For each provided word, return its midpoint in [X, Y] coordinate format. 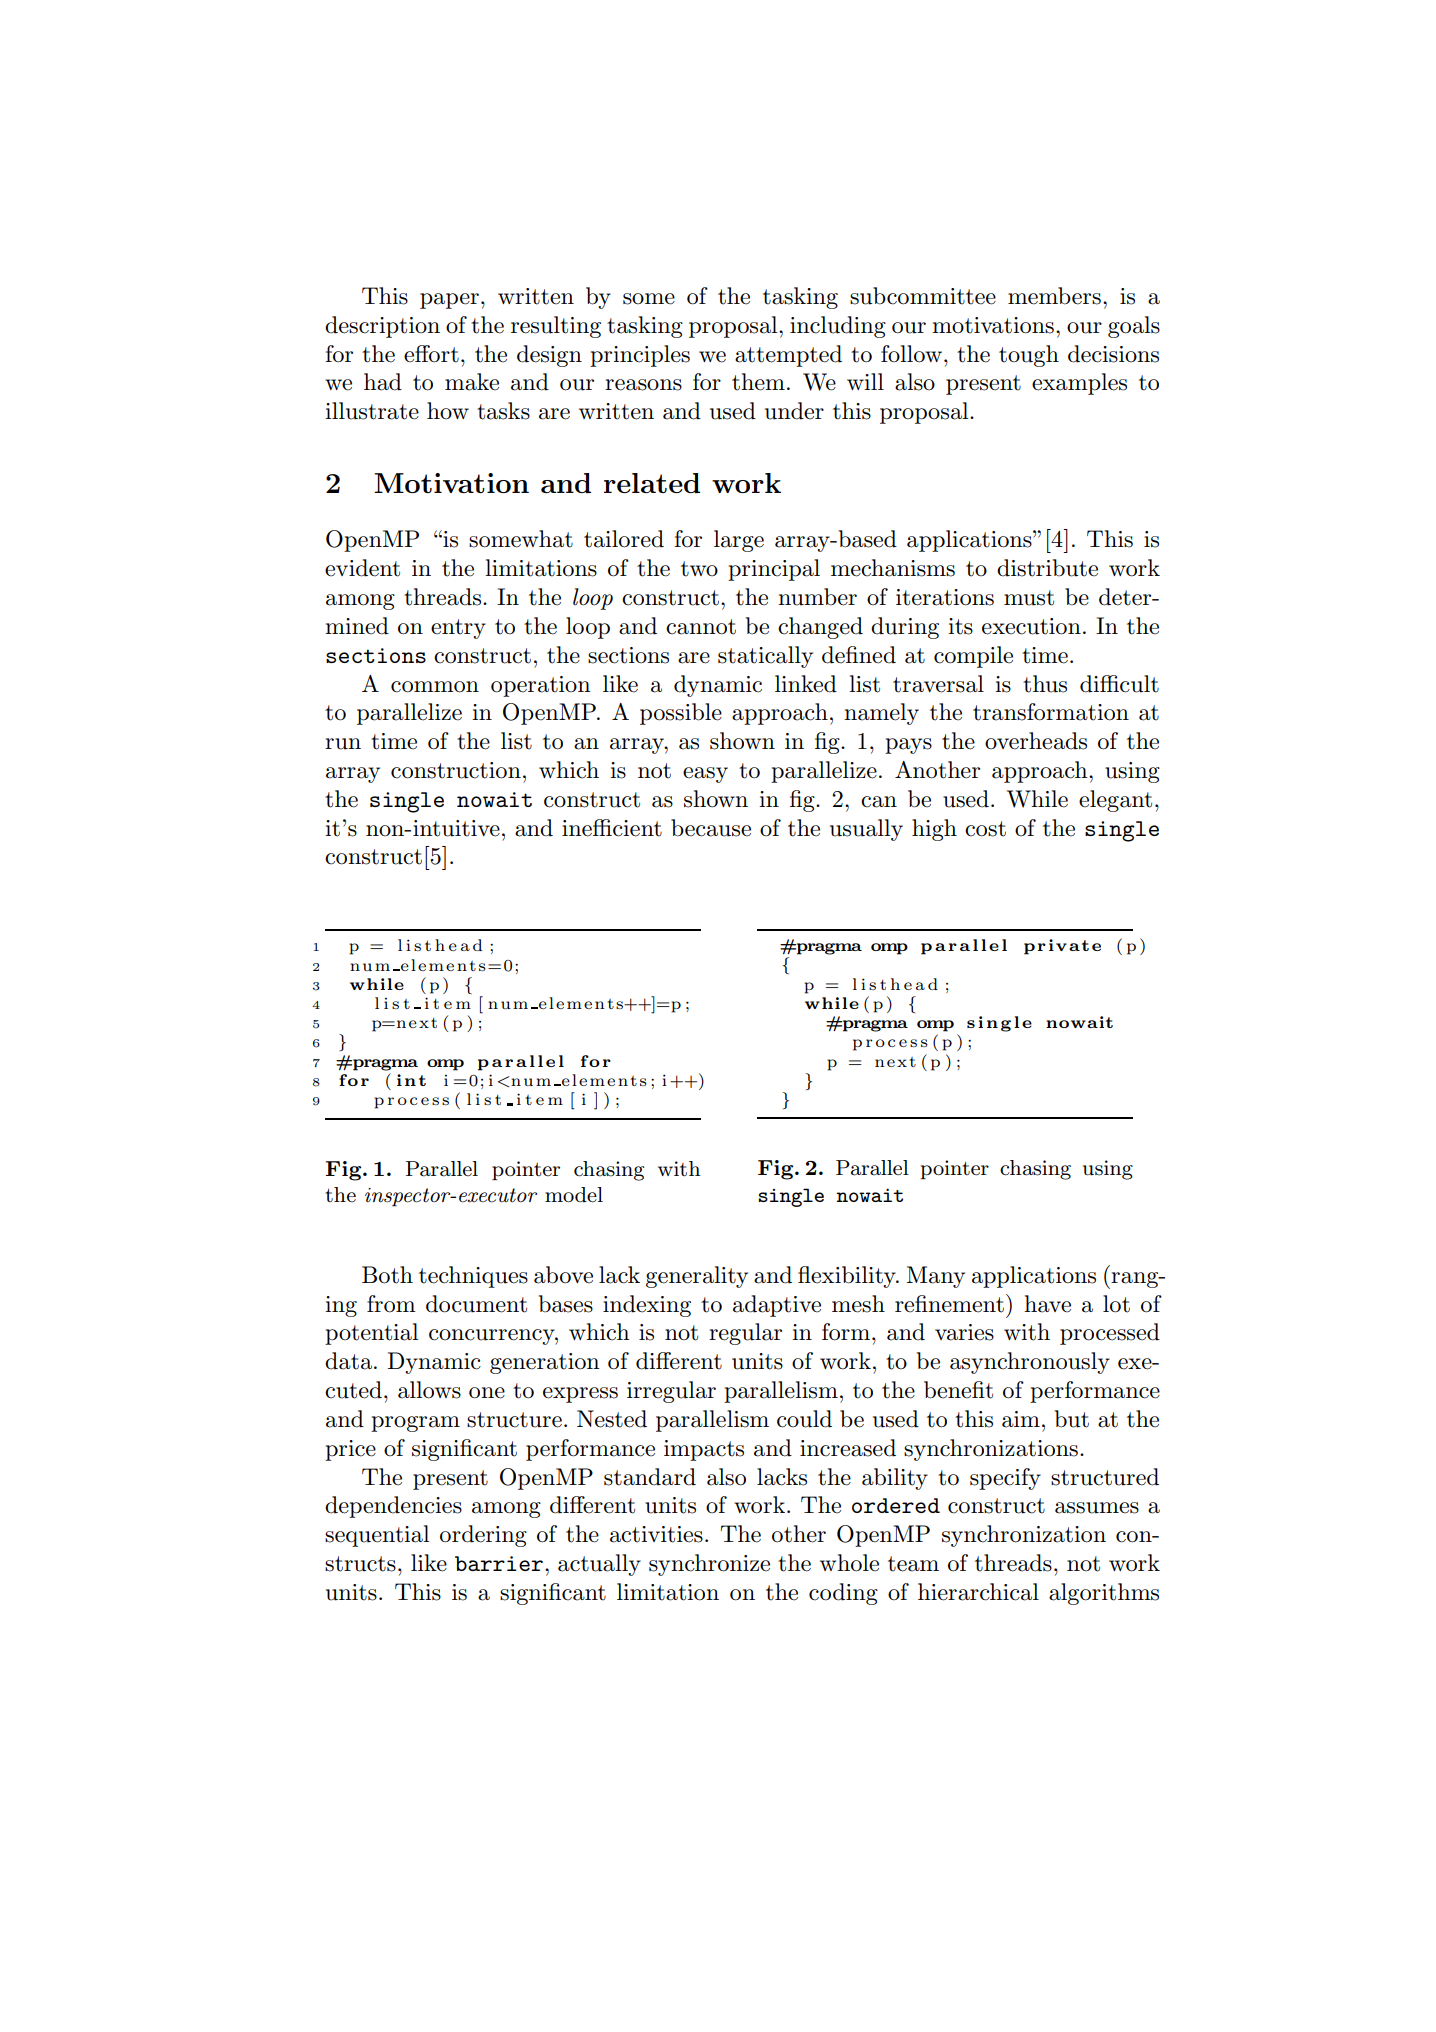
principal [774, 570]
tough [1029, 356]
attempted [788, 356]
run [343, 744]
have [1047, 1304]
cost [985, 829]
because [711, 828]
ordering [483, 1536]
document [476, 1304]
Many [936, 1277]
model [574, 1195]
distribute [1047, 568]
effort [431, 354]
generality [697, 1277]
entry [458, 629]
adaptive [777, 1306]
